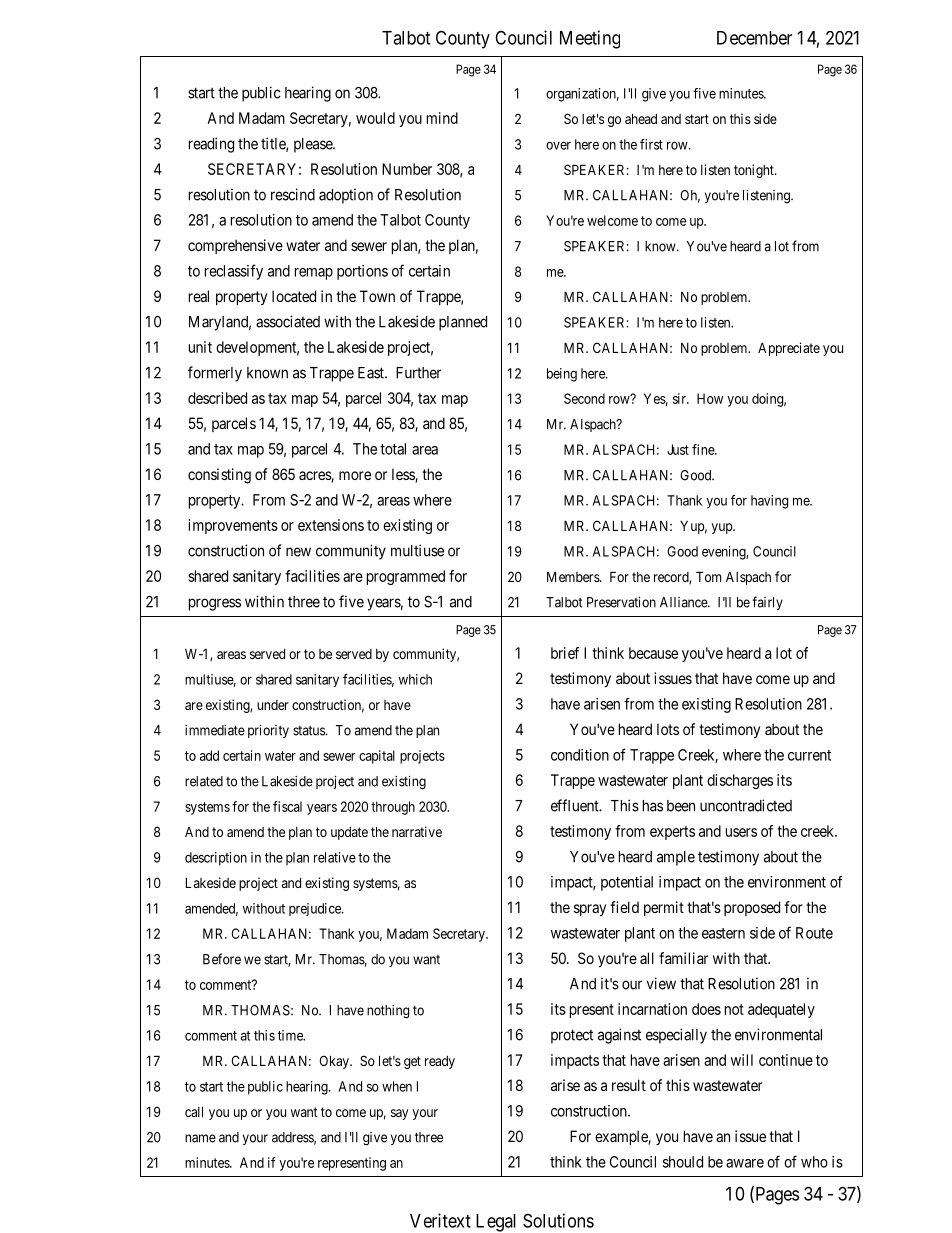 This page has width=952, height=1233. Describe the element at coordinates (565, 653) in the page. I see `brief` at that location.
